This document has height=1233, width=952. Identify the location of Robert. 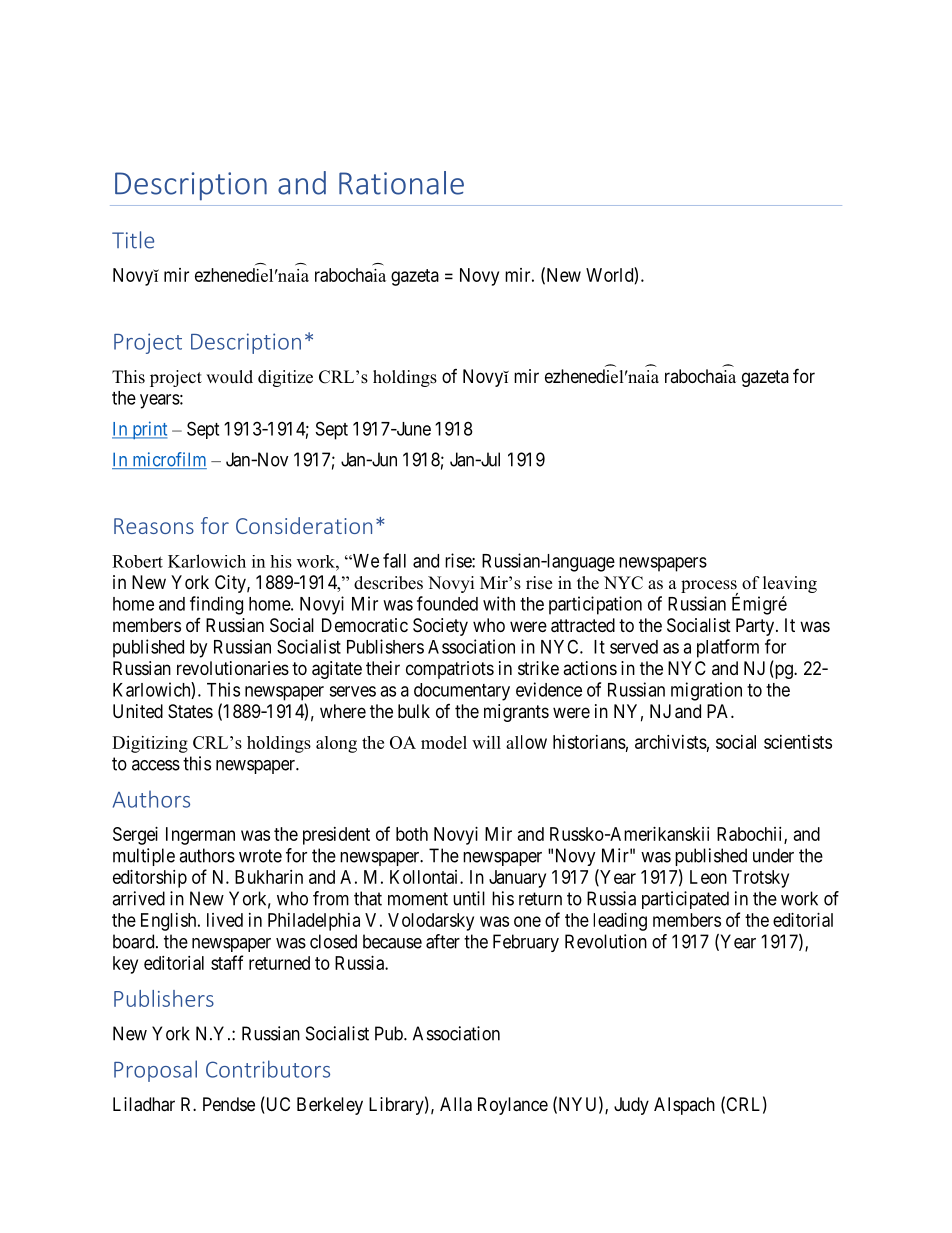
(137, 561).
